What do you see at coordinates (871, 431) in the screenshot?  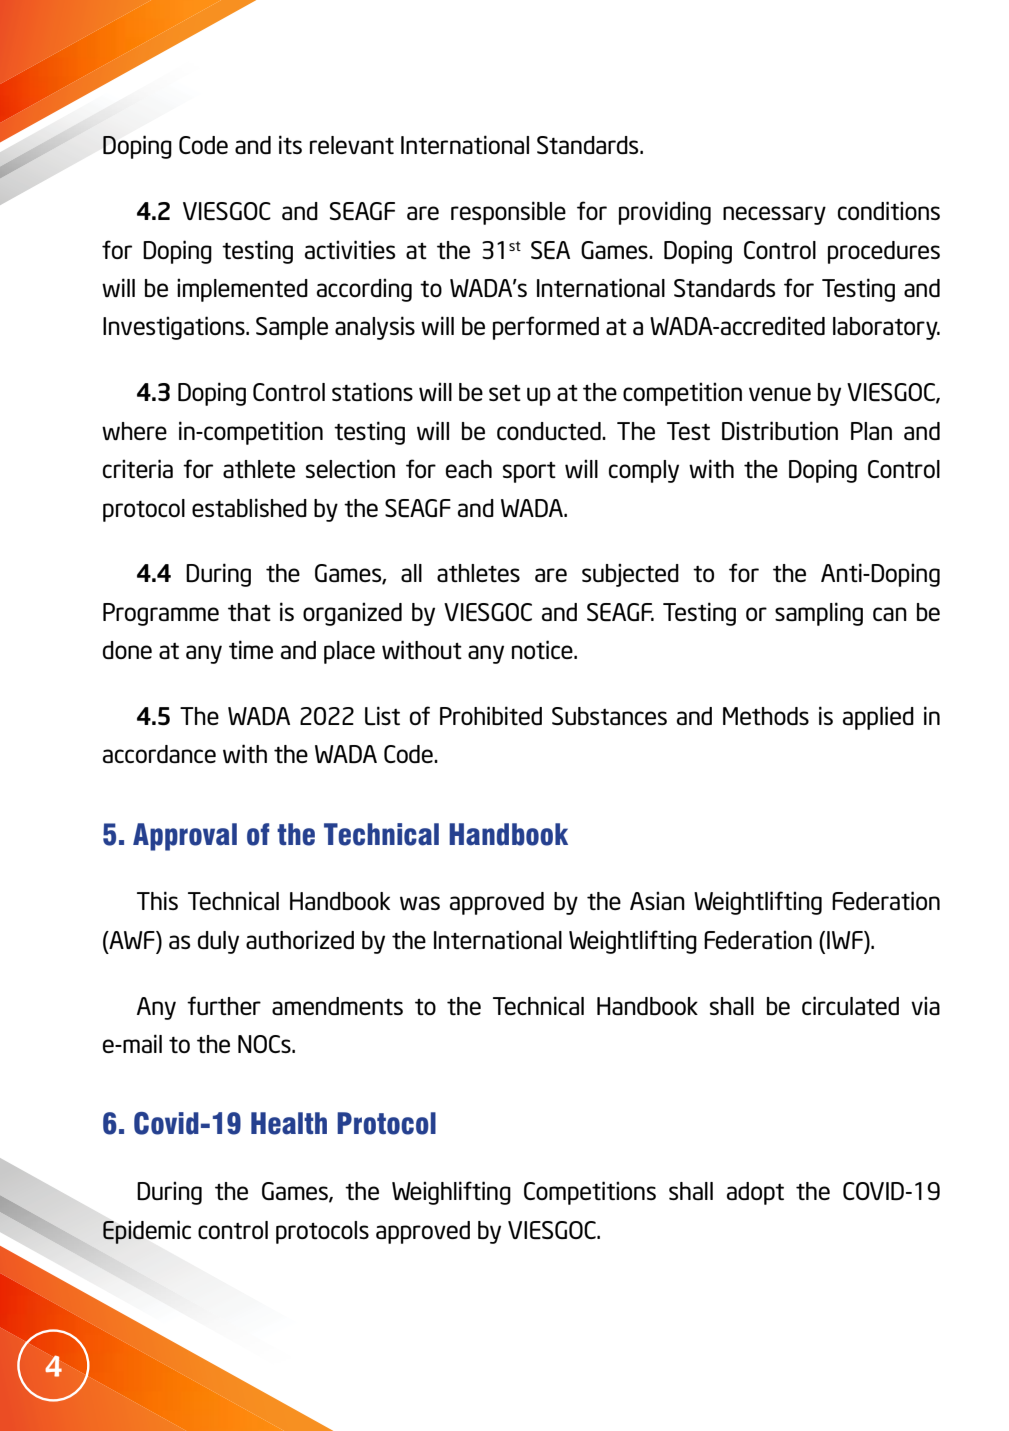 I see `Plan` at bounding box center [871, 431].
